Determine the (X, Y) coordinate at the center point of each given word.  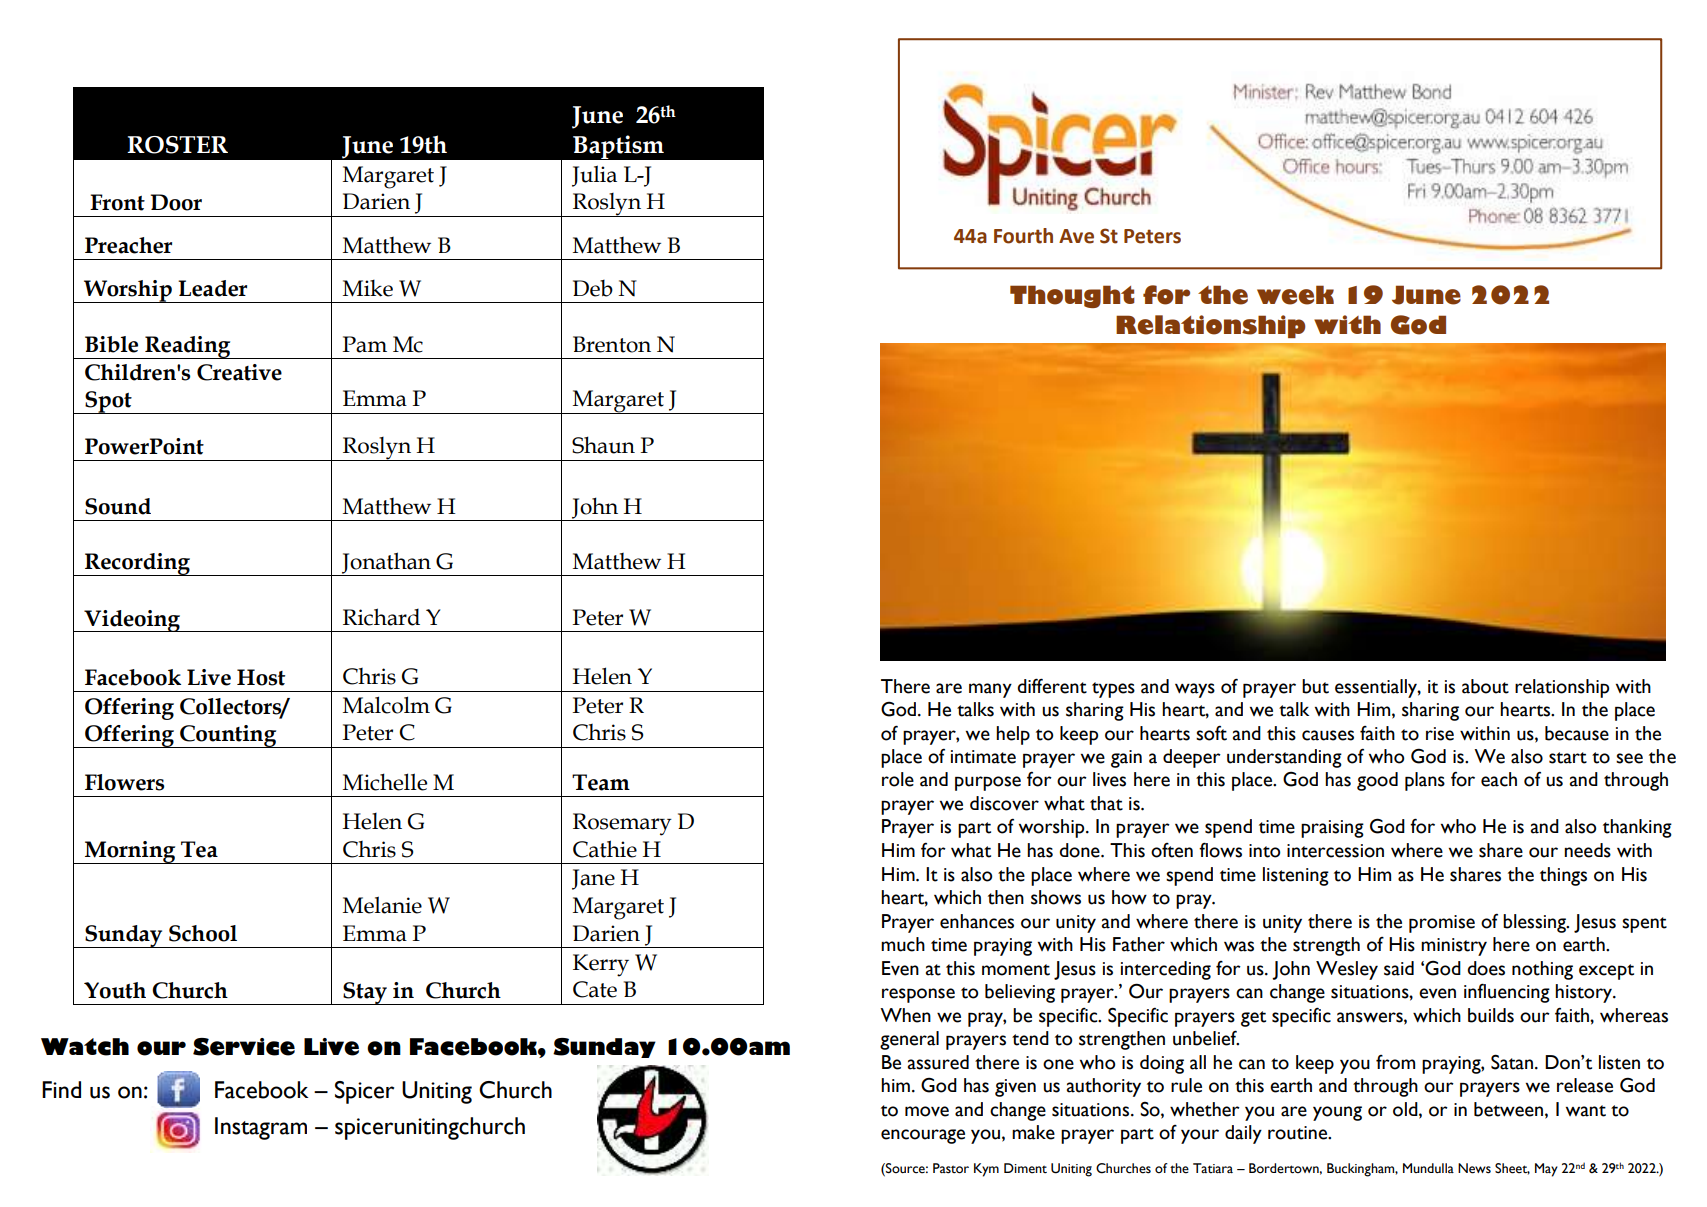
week (1295, 295)
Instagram (261, 1128)
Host (261, 677)
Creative (239, 372)
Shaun (603, 445)
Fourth (1023, 236)
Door (176, 202)
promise (1442, 924)
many (990, 690)
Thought (1072, 296)
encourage (923, 1136)
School (203, 933)
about (1485, 686)
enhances (977, 921)
